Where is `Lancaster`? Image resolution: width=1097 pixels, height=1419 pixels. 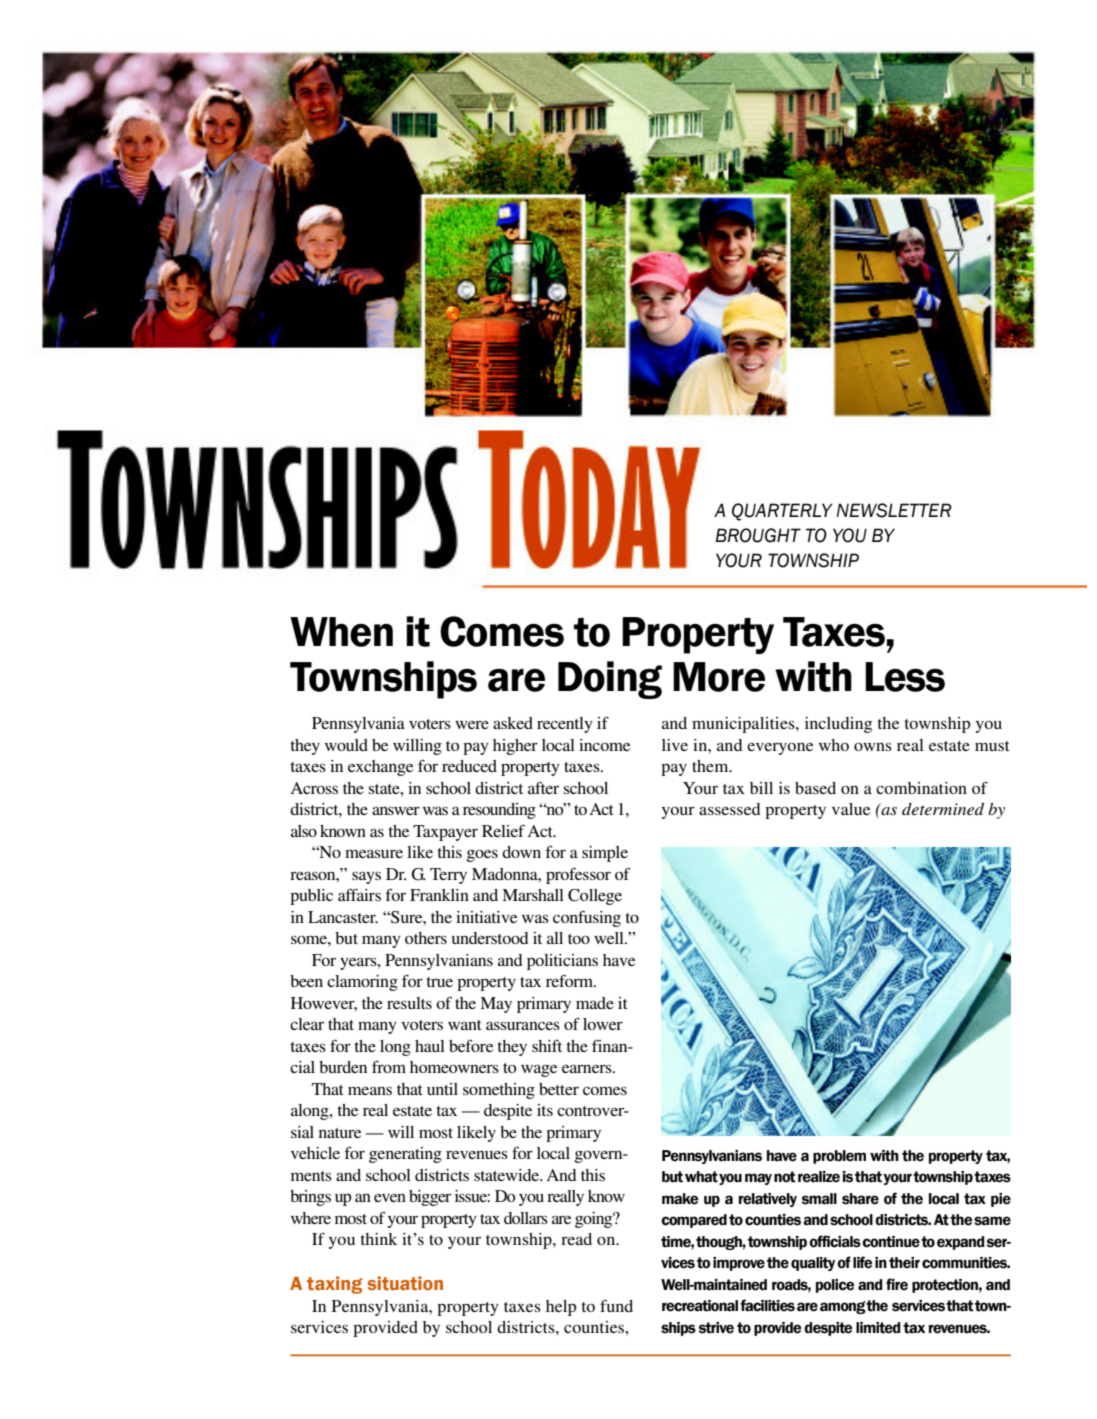
Lancaster is located at coordinates (343, 917).
